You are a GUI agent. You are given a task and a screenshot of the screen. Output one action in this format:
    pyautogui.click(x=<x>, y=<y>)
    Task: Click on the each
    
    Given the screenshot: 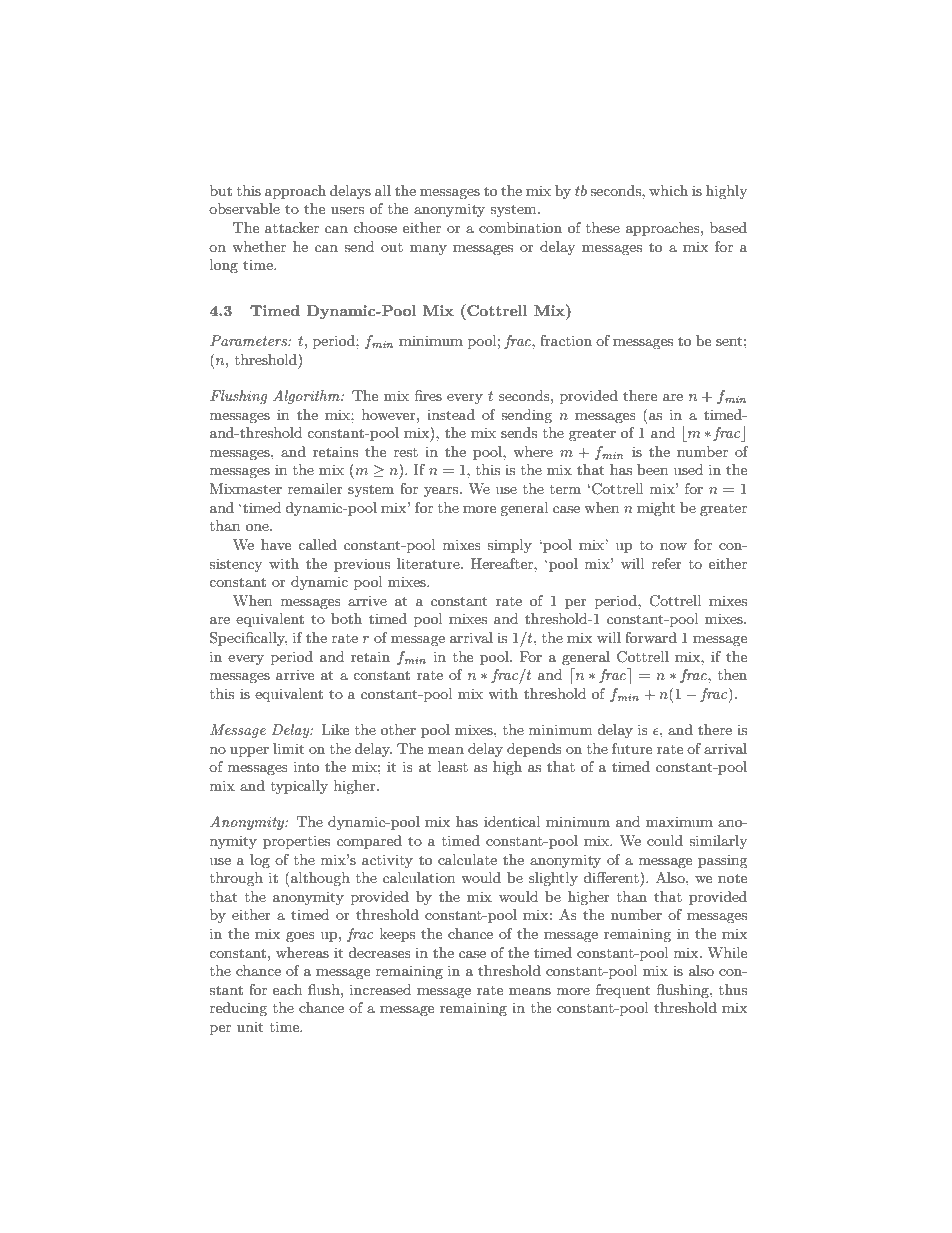 What is the action you would take?
    pyautogui.click(x=287, y=989)
